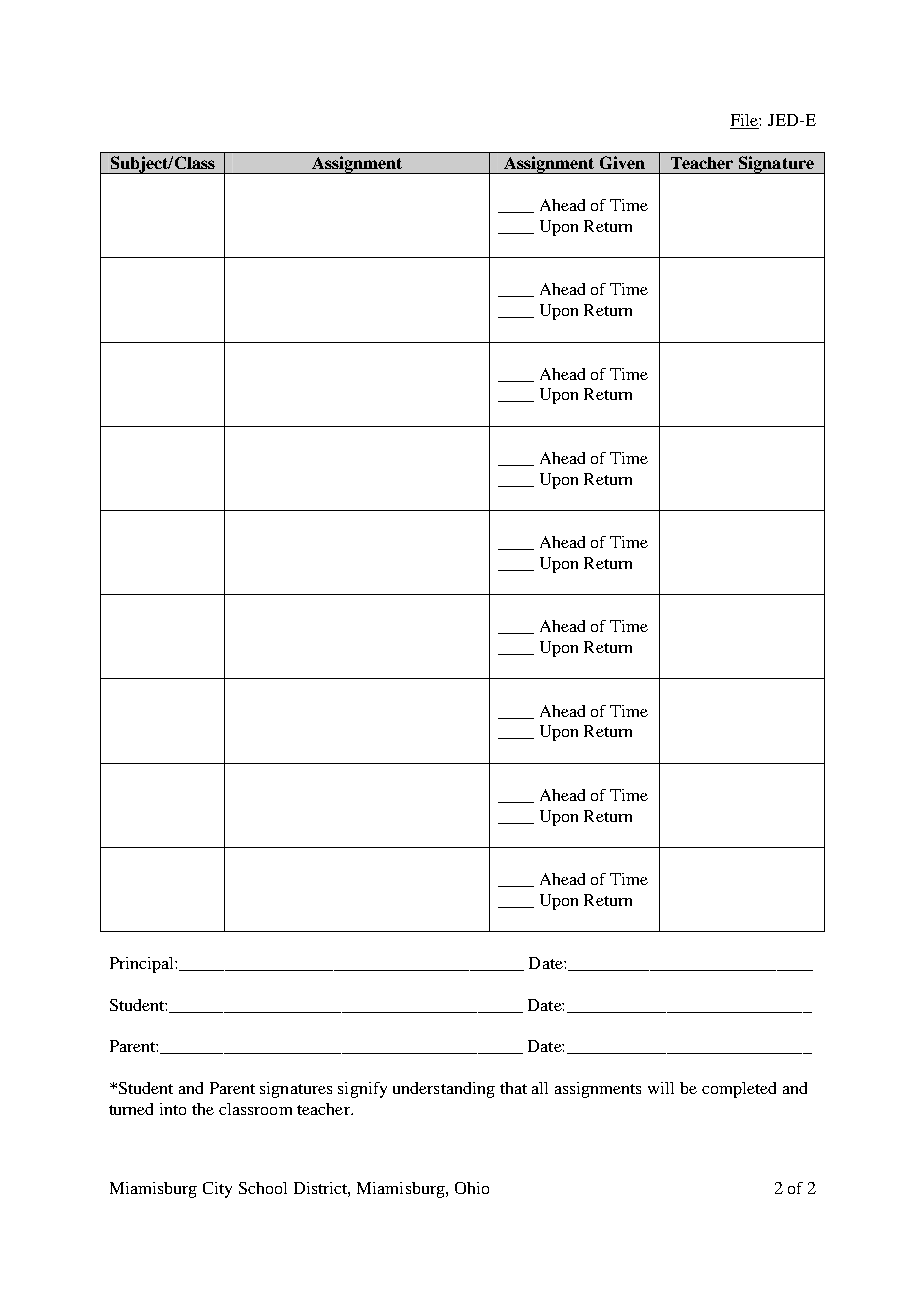 This screenshot has height=1308, width=924. What do you see at coordinates (540, 1088) in the screenshot?
I see `all` at bounding box center [540, 1088].
